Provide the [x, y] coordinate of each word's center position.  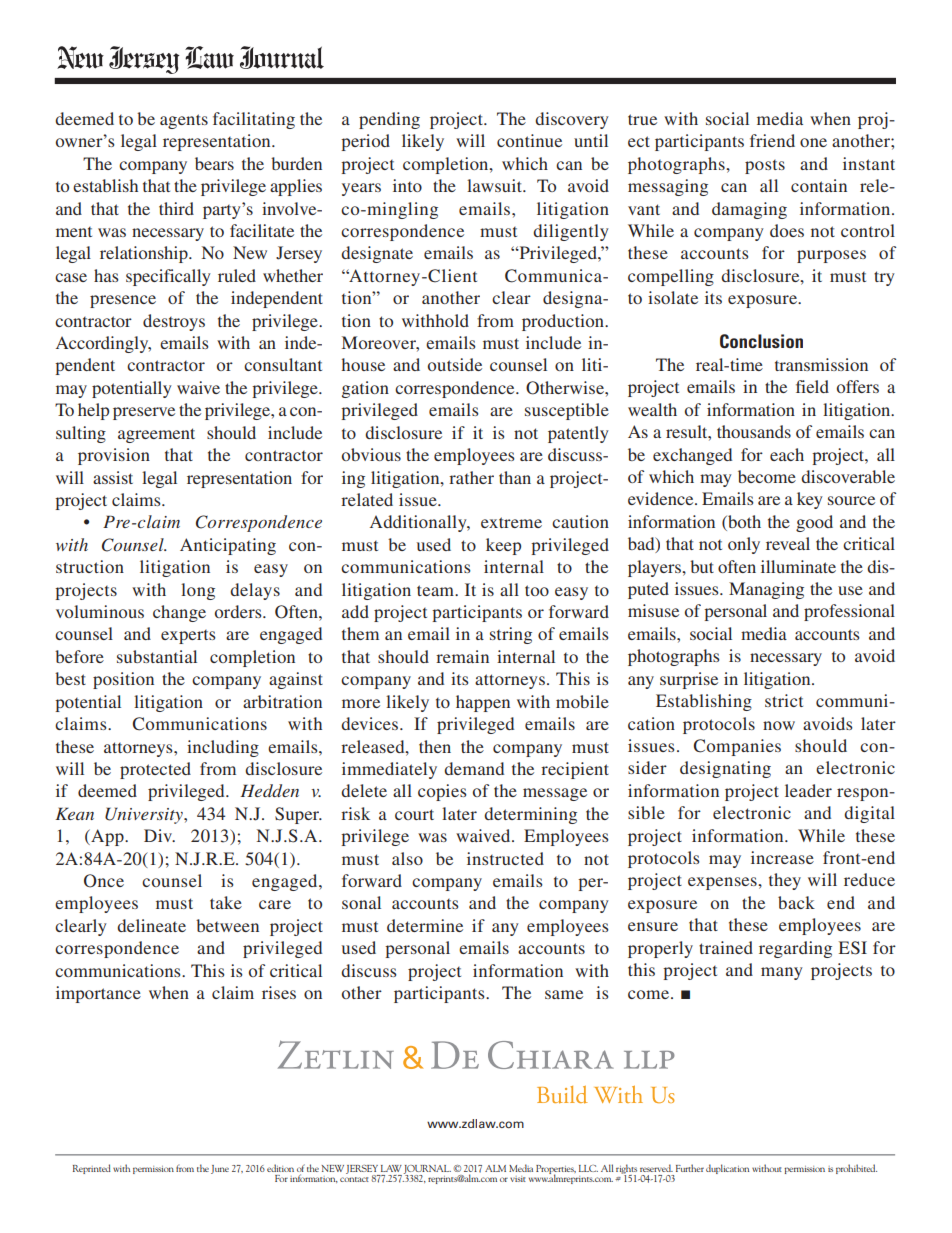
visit [518, 1179]
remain [462, 656]
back [796, 902]
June [220, 1169]
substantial [157, 656]
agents [184, 121]
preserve [144, 413]
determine [425, 925]
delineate [151, 925]
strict [784, 700]
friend [772, 140]
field [812, 386]
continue [529, 140]
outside [455, 364]
